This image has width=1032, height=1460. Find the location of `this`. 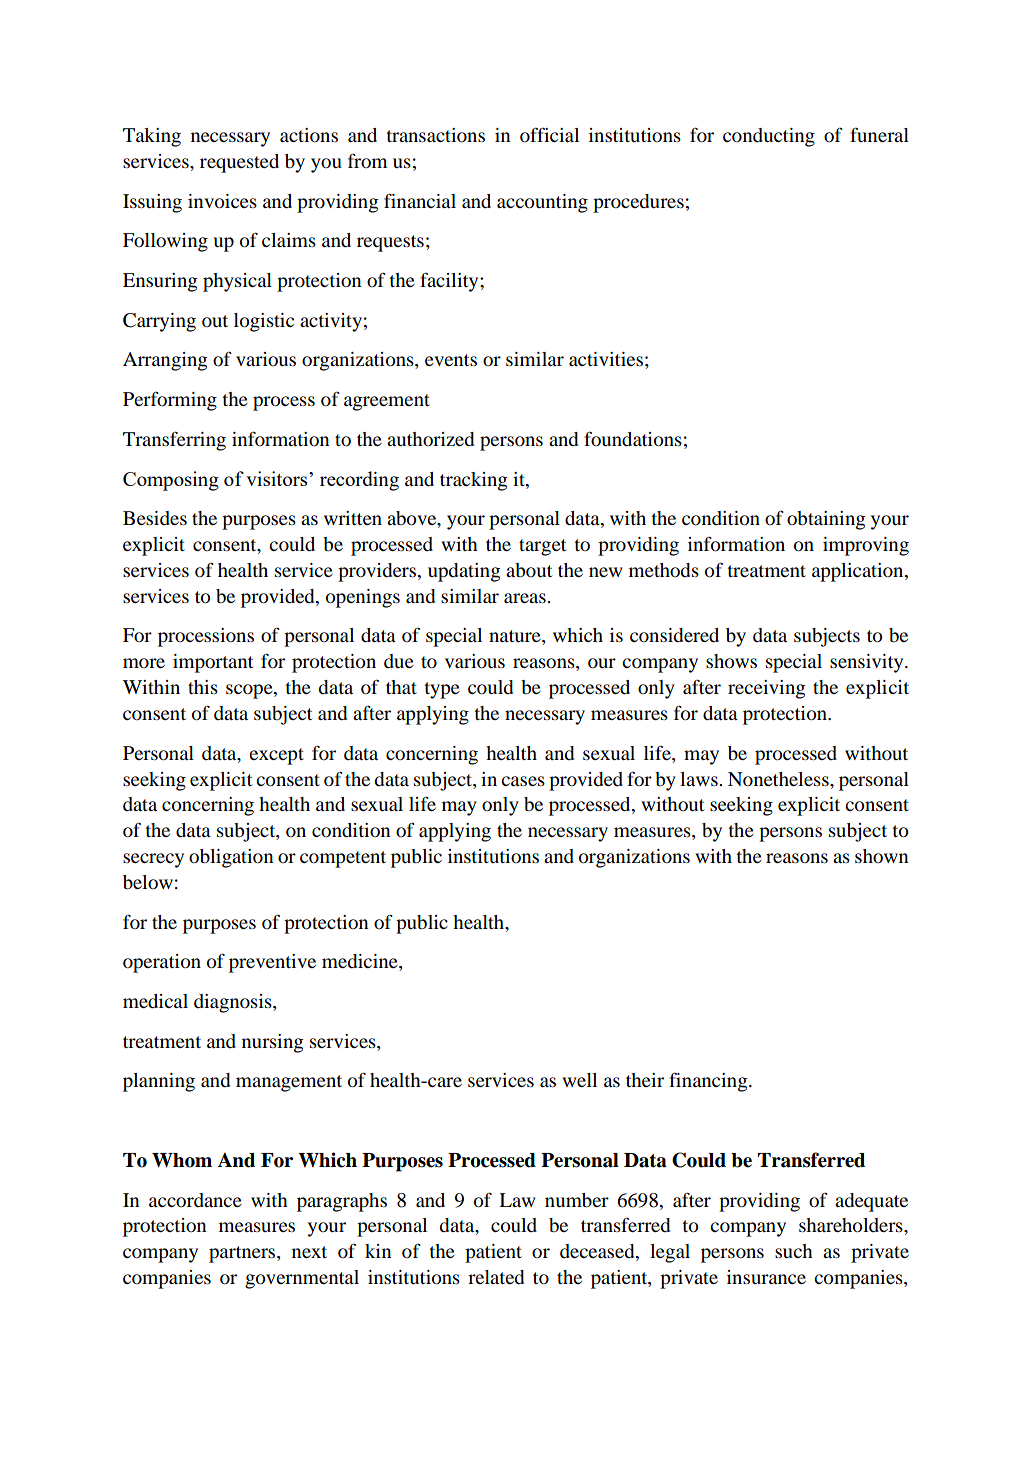

this is located at coordinates (203, 687).
